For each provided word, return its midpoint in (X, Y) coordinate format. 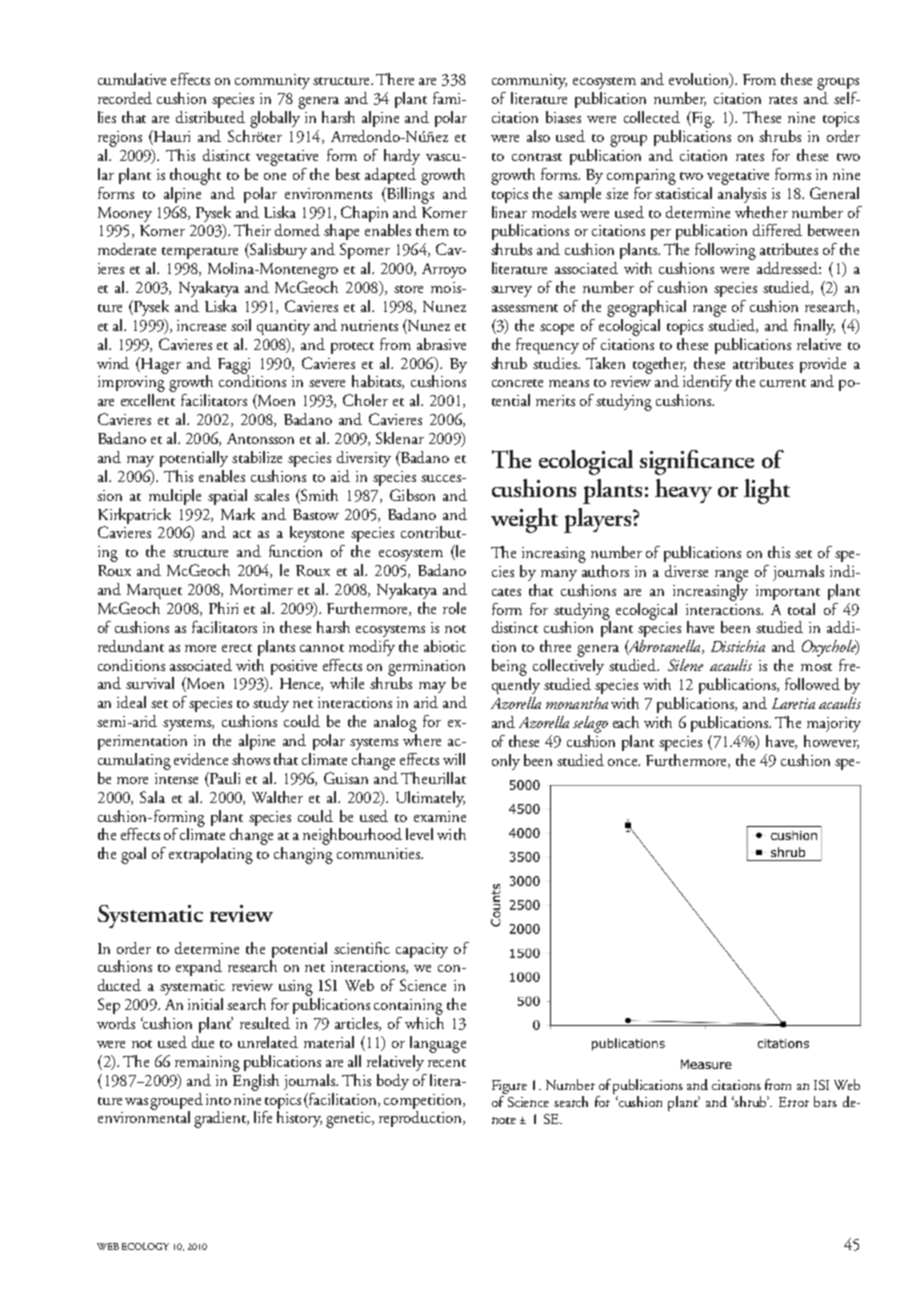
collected (652, 117)
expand (199, 968)
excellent (148, 400)
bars (825, 1101)
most (816, 667)
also (538, 136)
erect (237, 648)
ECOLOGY (145, 1246)
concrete (517, 383)
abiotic (445, 646)
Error (794, 1102)
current (783, 383)
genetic (350, 1120)
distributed (210, 117)
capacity (422, 950)
